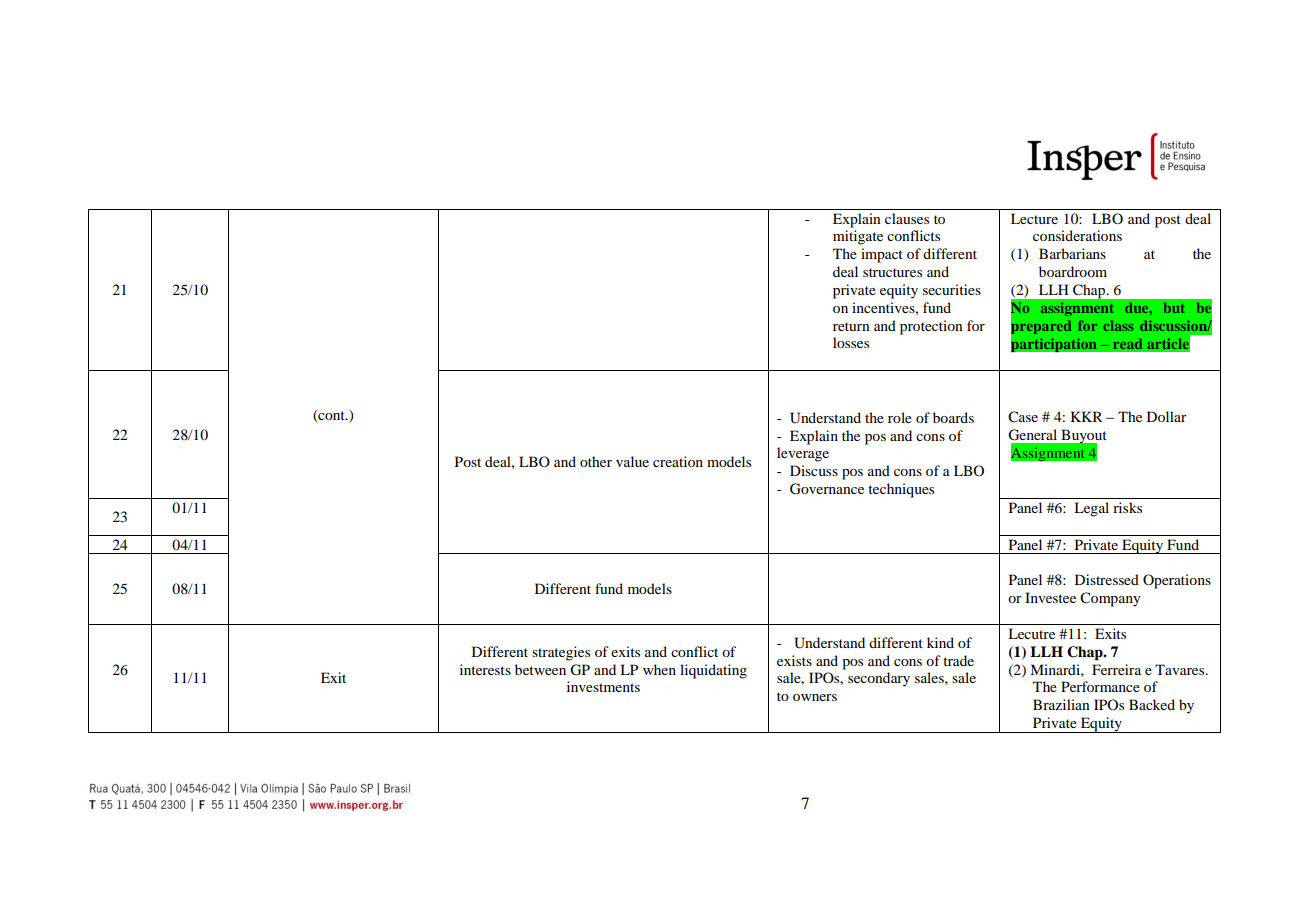 The height and width of the document is (924, 1308). I want to click on losses, so click(851, 342).
